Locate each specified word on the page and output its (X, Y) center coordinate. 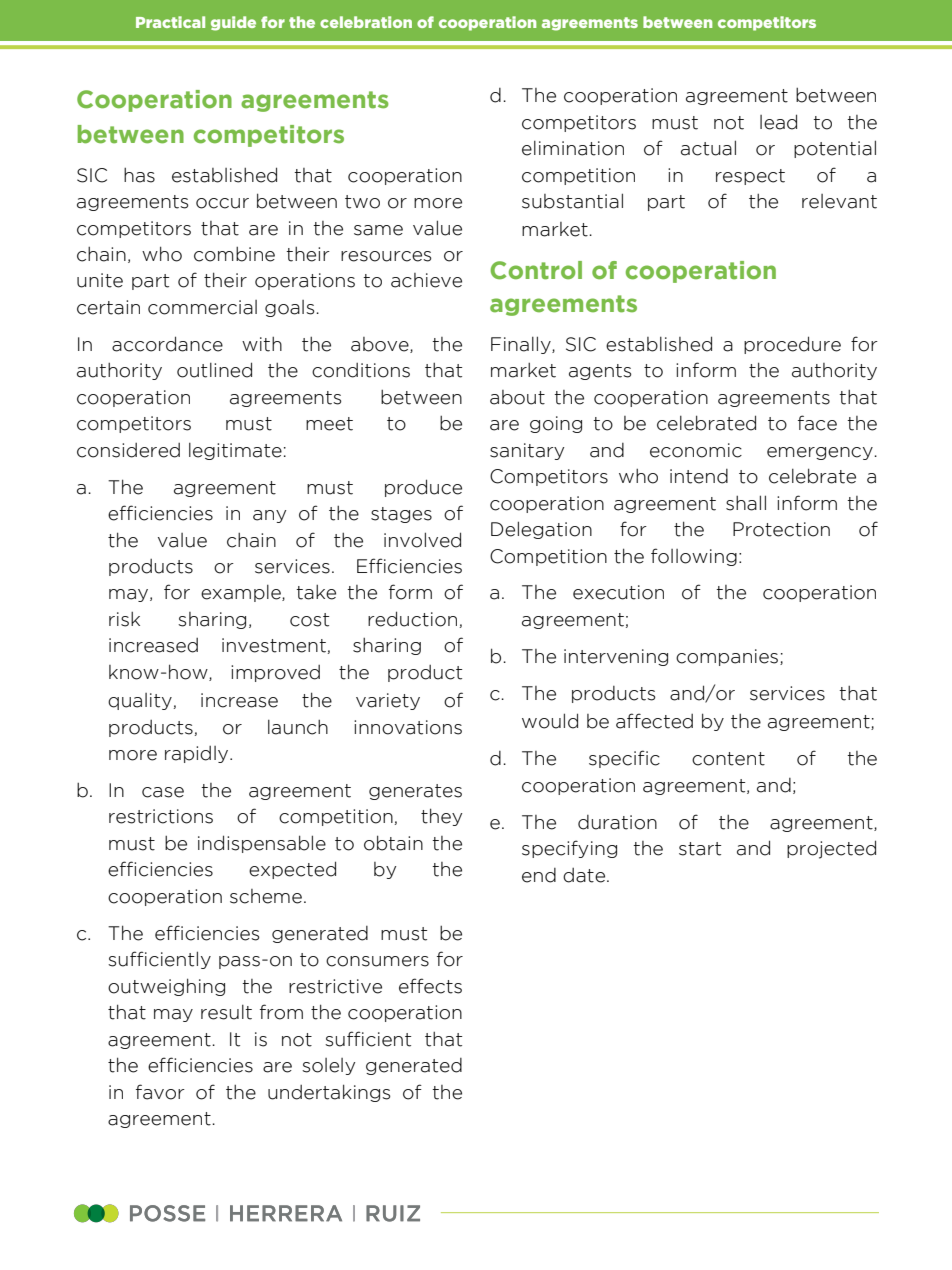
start (700, 849)
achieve (426, 280)
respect (750, 177)
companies (728, 657)
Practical (170, 22)
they (441, 817)
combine (234, 254)
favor (160, 1092)
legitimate (235, 451)
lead (778, 122)
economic (696, 450)
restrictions (161, 816)
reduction (412, 619)
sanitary (527, 451)
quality (140, 701)
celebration (366, 22)
